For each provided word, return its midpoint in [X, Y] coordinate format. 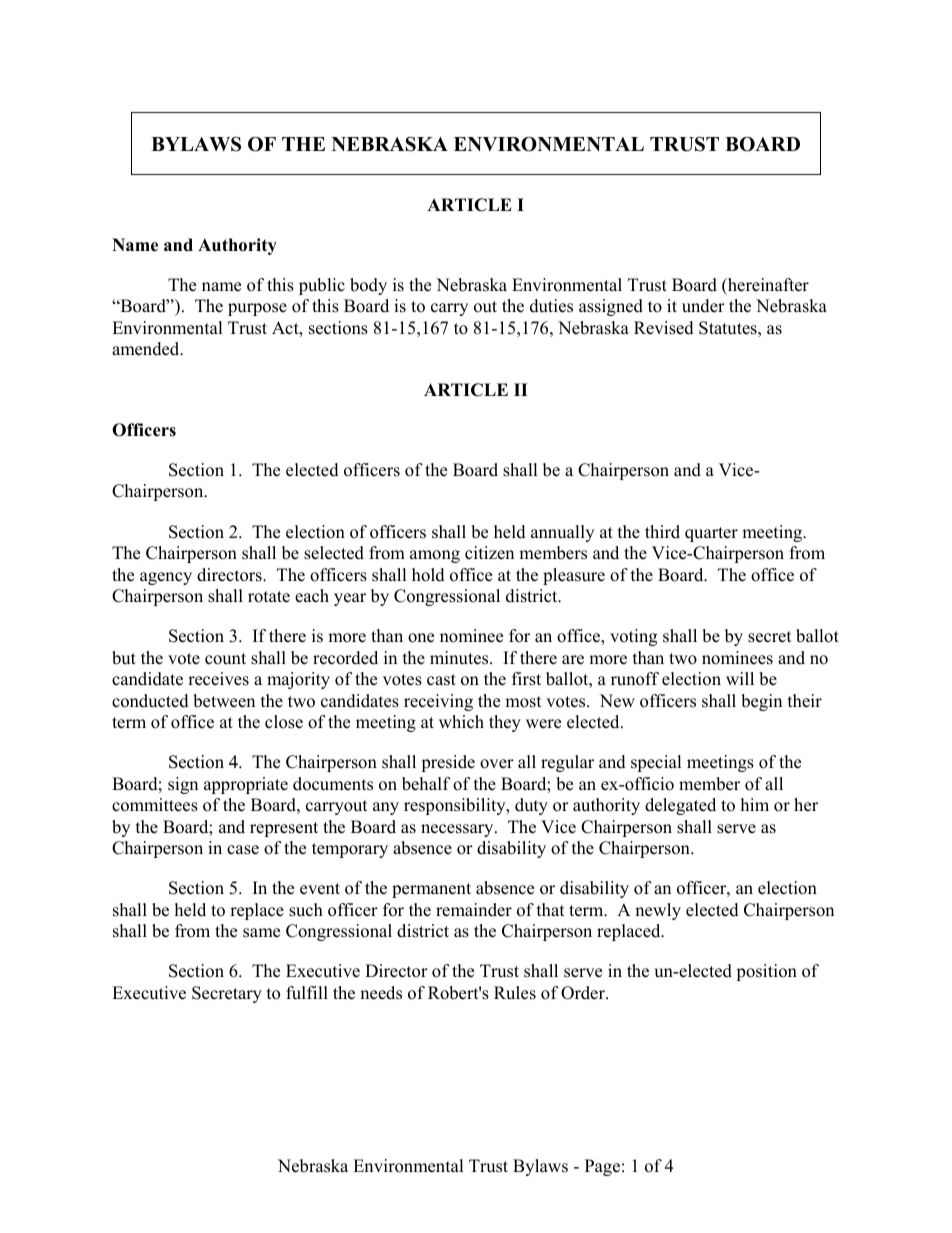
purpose [257, 309]
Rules [515, 993]
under [703, 306]
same [261, 933]
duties [551, 306]
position [766, 972]
